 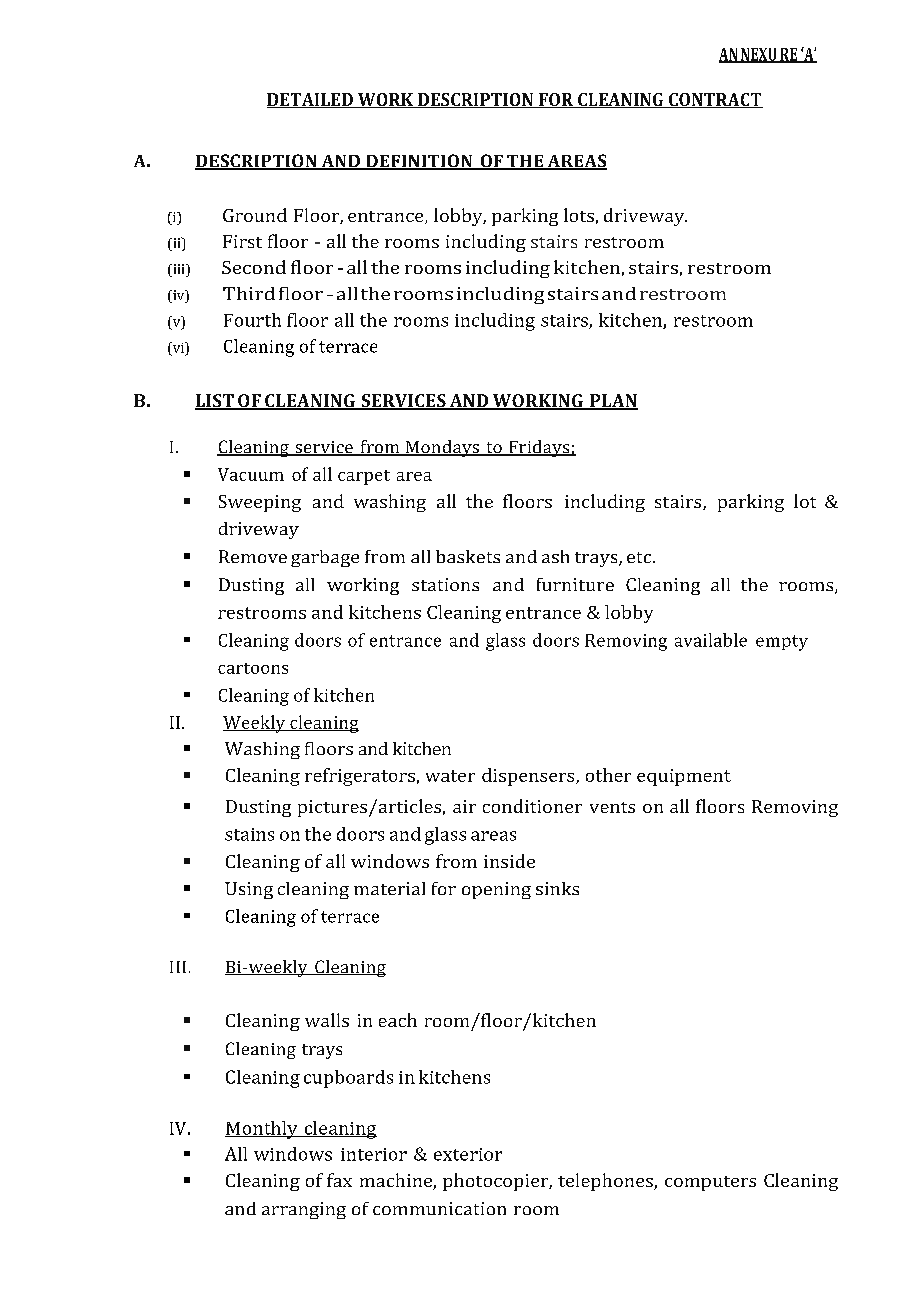 What do you see at coordinates (714, 100) in the screenshot?
I see `CONTRACT` at bounding box center [714, 100].
